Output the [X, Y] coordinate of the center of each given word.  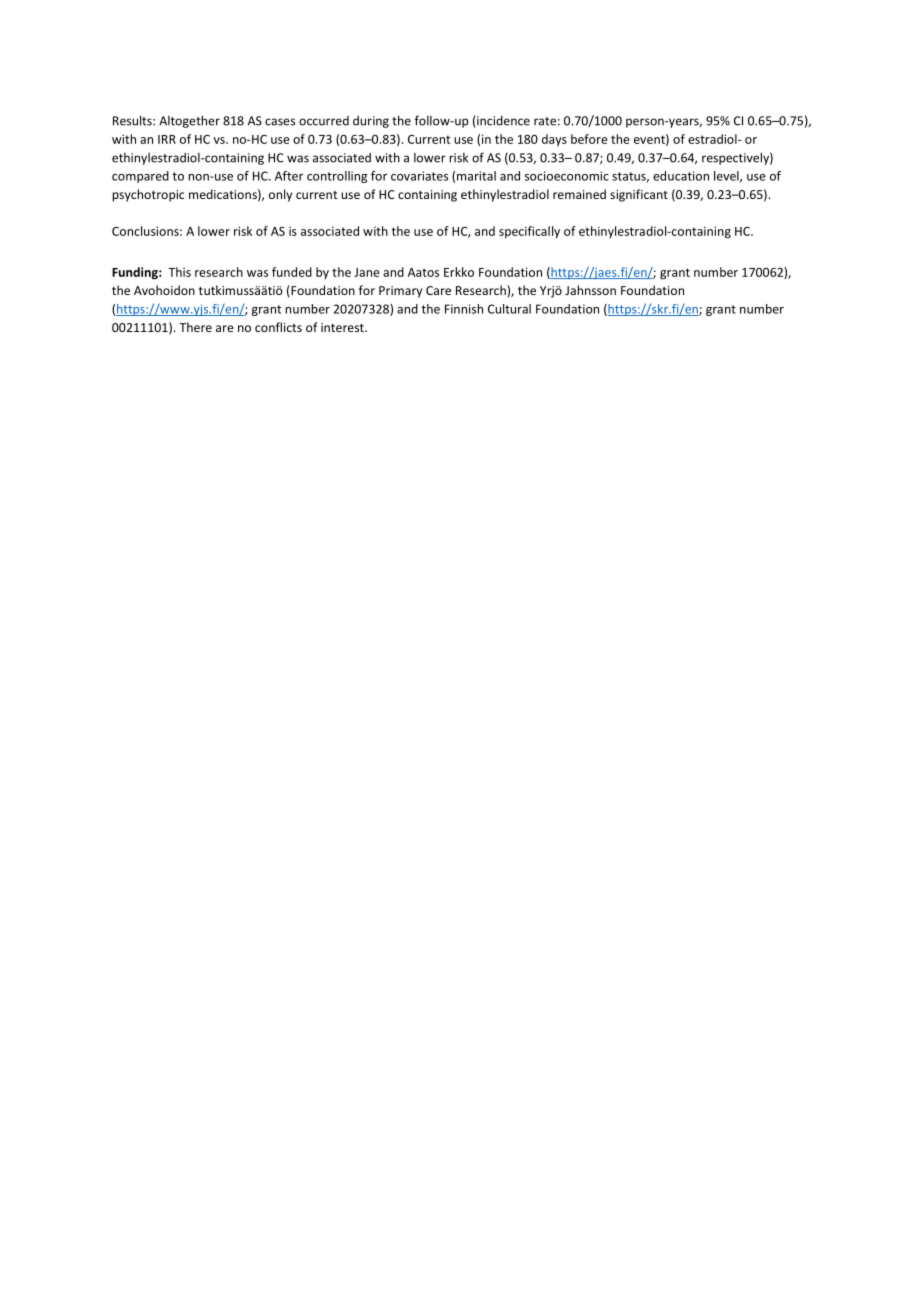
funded [292, 272]
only [280, 195]
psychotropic [148, 195]
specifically [529, 232]
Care [438, 290]
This [179, 272]
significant [639, 195]
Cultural [509, 309]
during [371, 122]
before [589, 139]
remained [579, 194]
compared [140, 177]
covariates [419, 176]
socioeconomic [567, 176]
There [195, 327]
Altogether [189, 121]
